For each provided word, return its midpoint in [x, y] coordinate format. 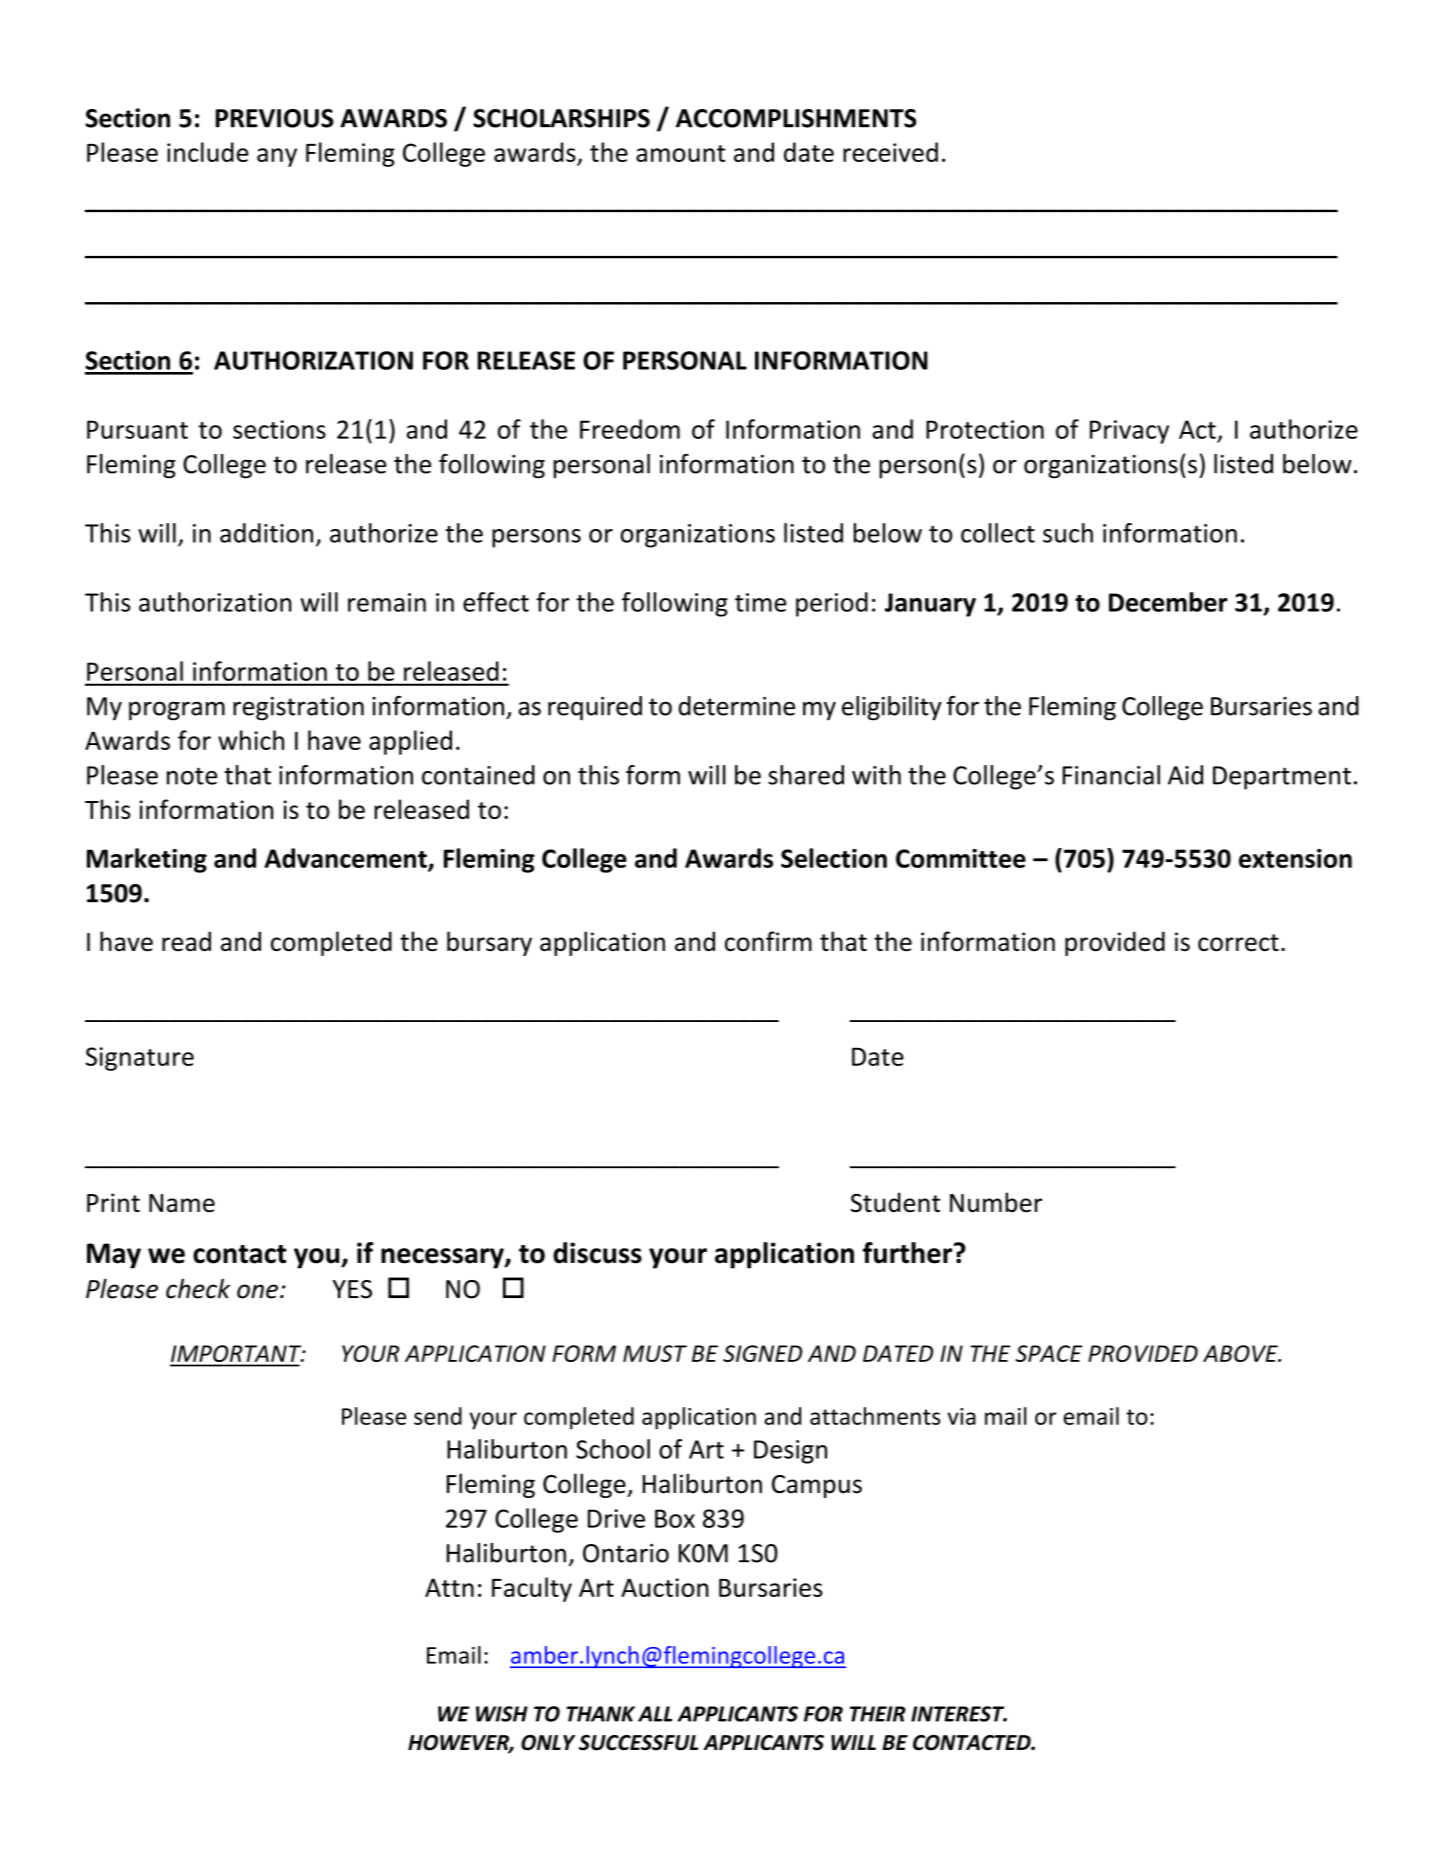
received [890, 152]
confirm [768, 941]
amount [680, 153]
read [186, 941]
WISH [502, 1714]
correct [1238, 943]
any [277, 157]
